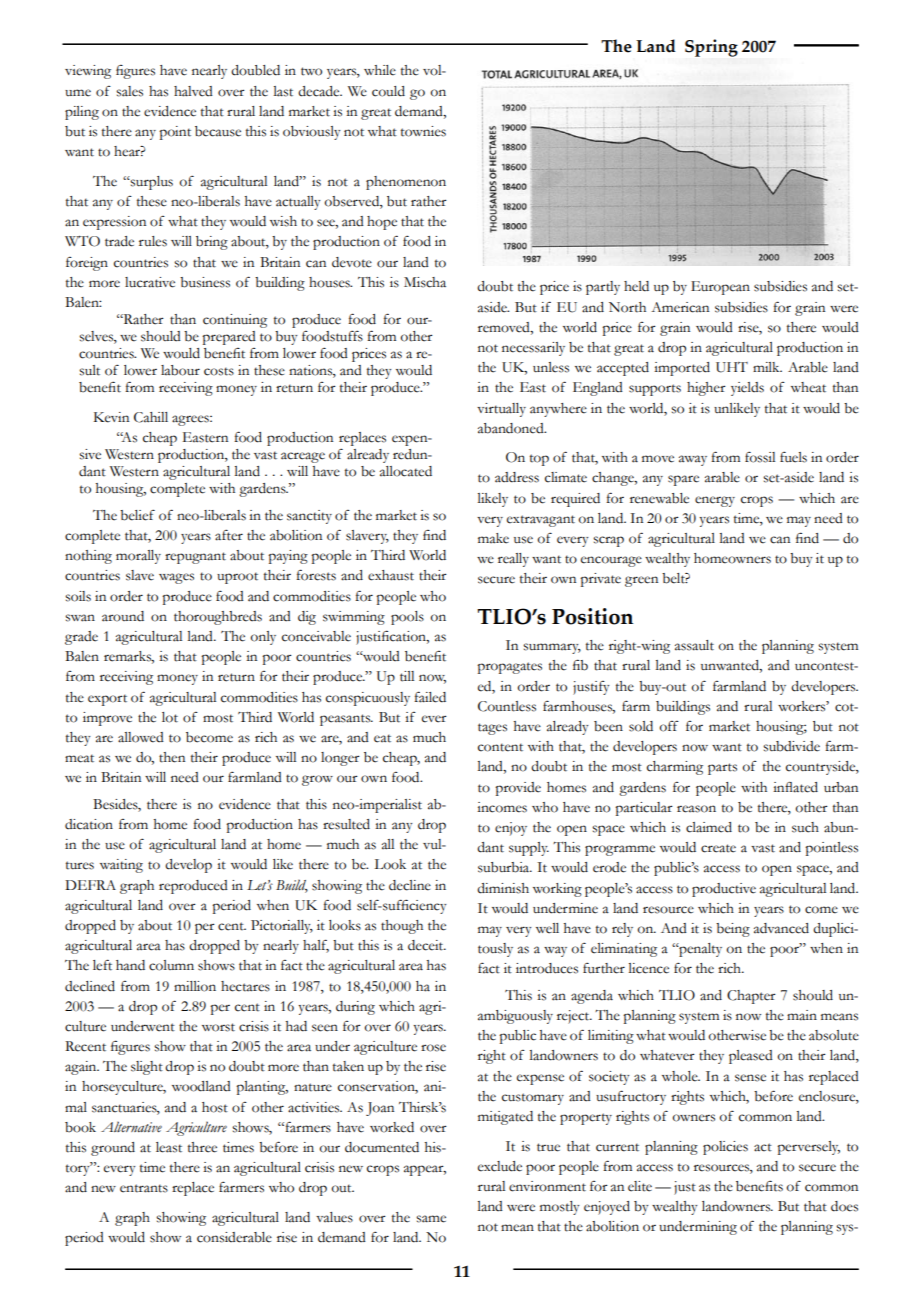 The height and width of the page is (1308, 924). What do you see at coordinates (501, 410) in the page?
I see `virtually` at bounding box center [501, 410].
